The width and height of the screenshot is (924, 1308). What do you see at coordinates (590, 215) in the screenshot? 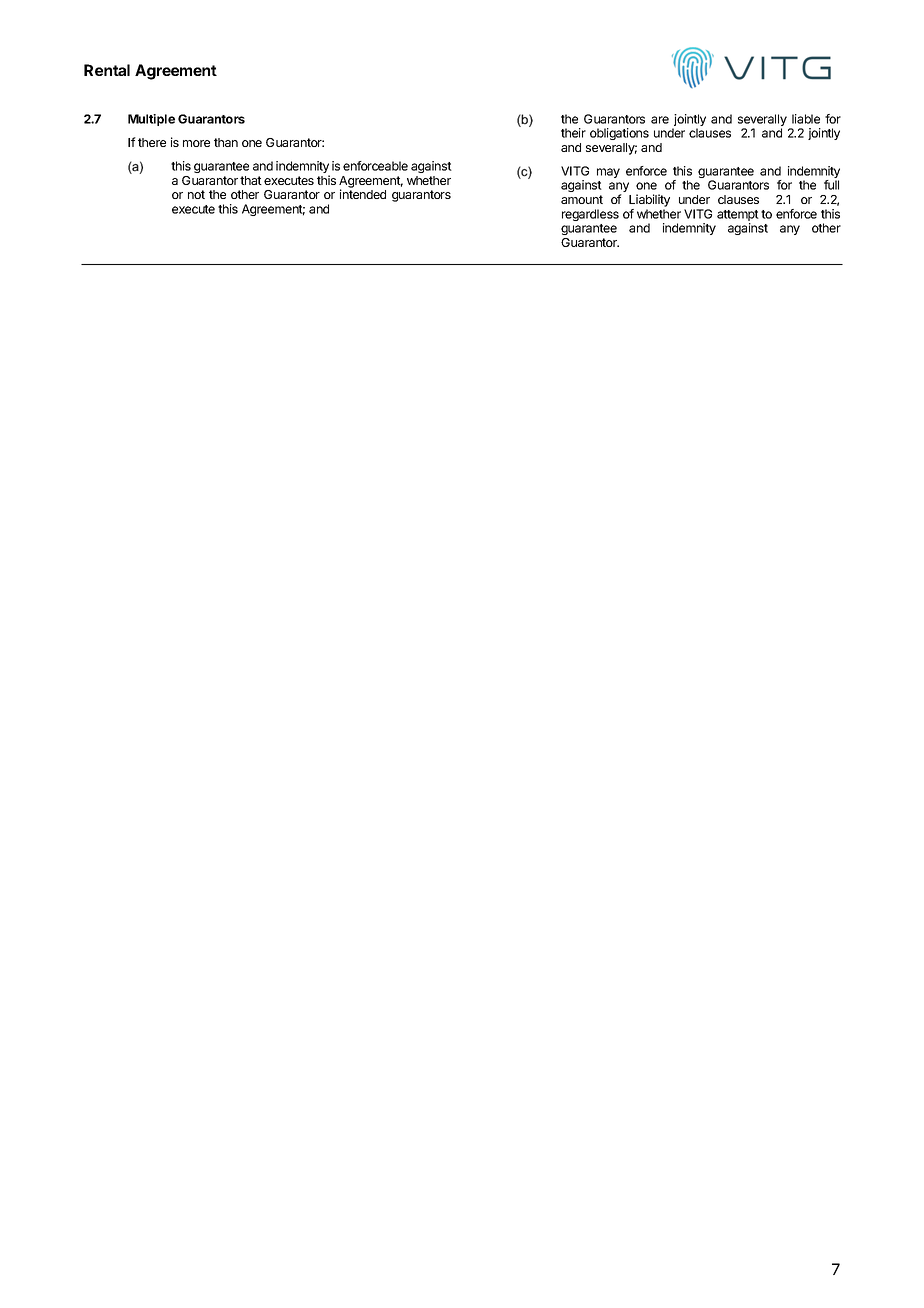
I see `regardless` at bounding box center [590, 215].
